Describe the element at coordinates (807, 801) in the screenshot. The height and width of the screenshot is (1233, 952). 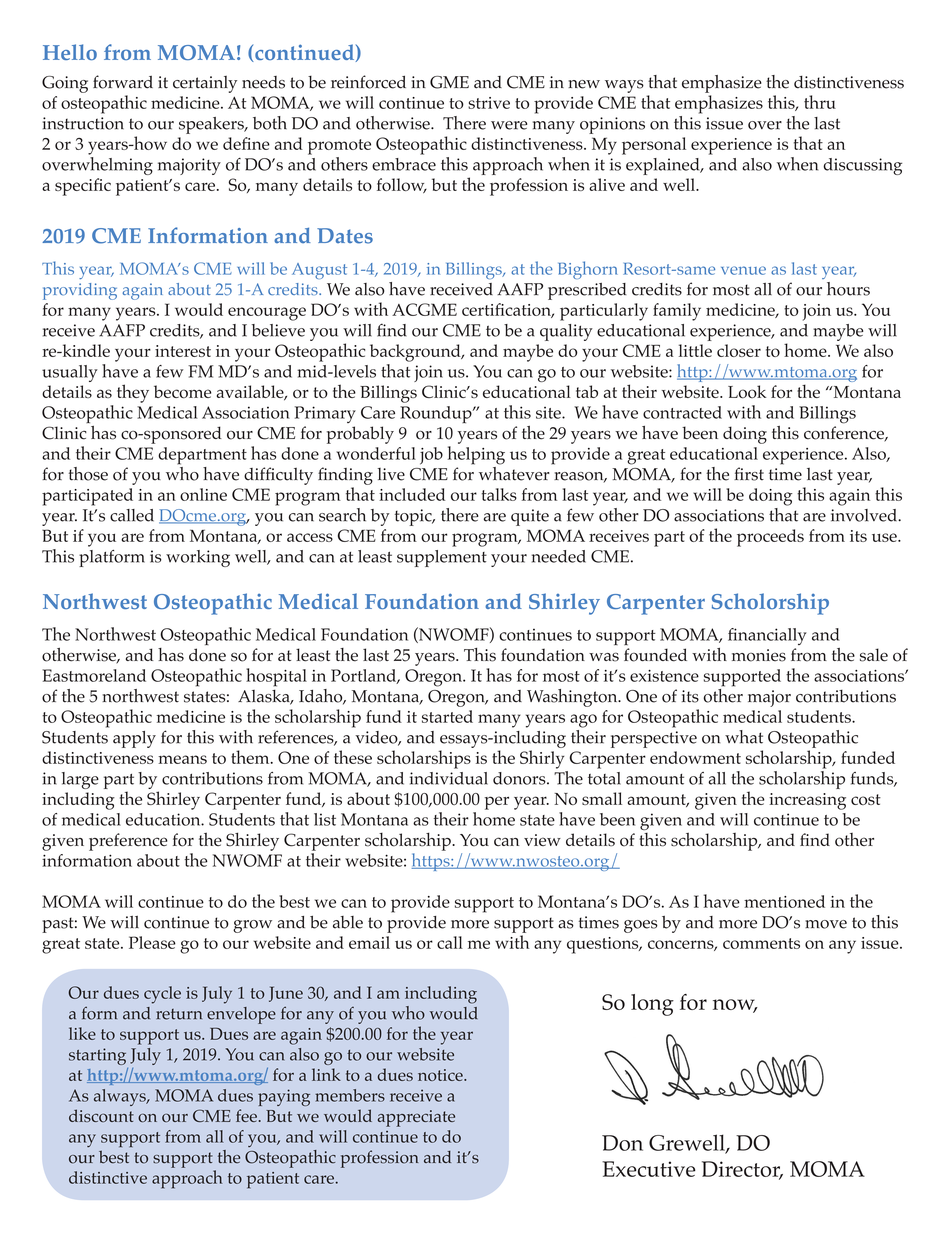
I see `increasing` at that location.
